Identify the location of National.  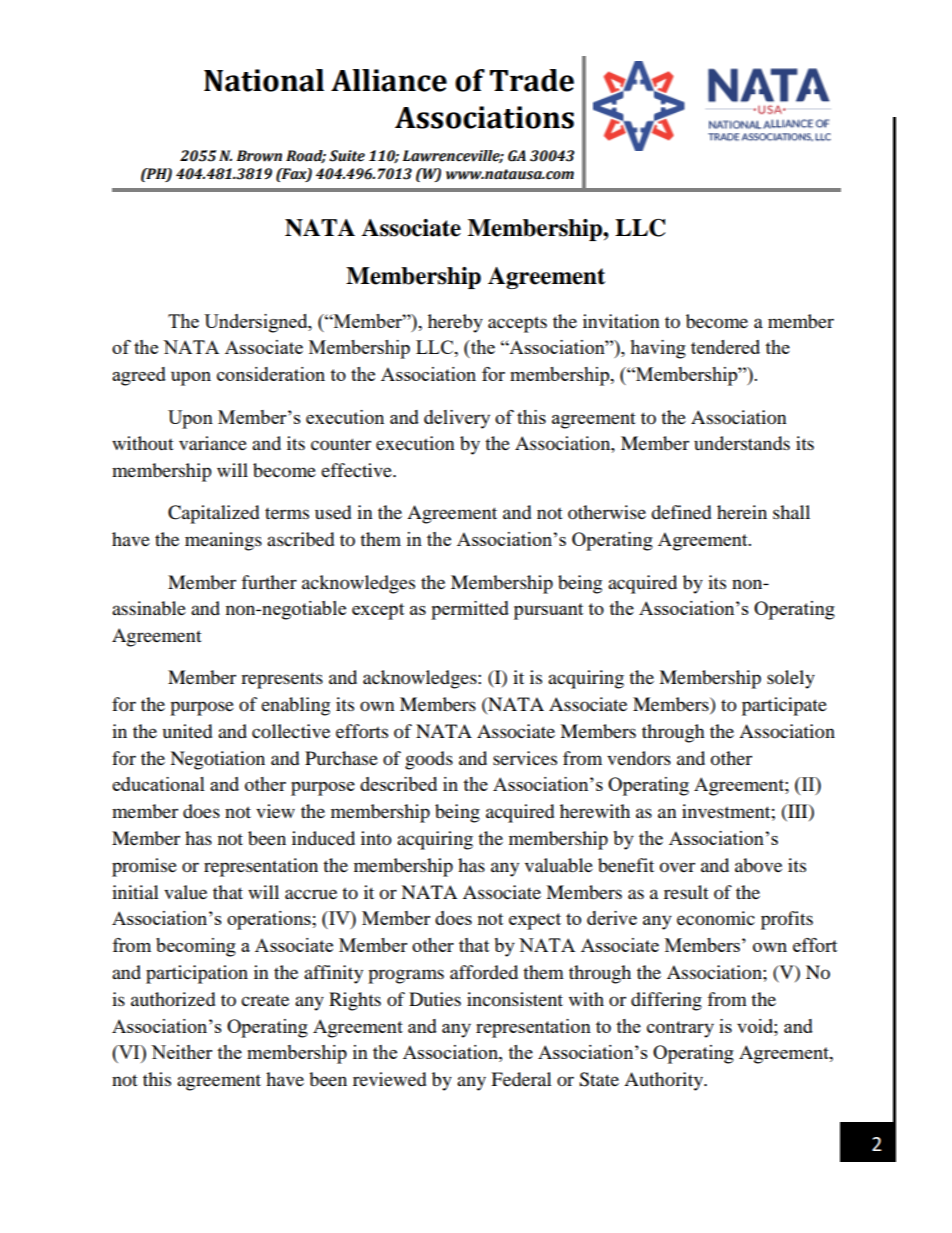
(264, 80).
